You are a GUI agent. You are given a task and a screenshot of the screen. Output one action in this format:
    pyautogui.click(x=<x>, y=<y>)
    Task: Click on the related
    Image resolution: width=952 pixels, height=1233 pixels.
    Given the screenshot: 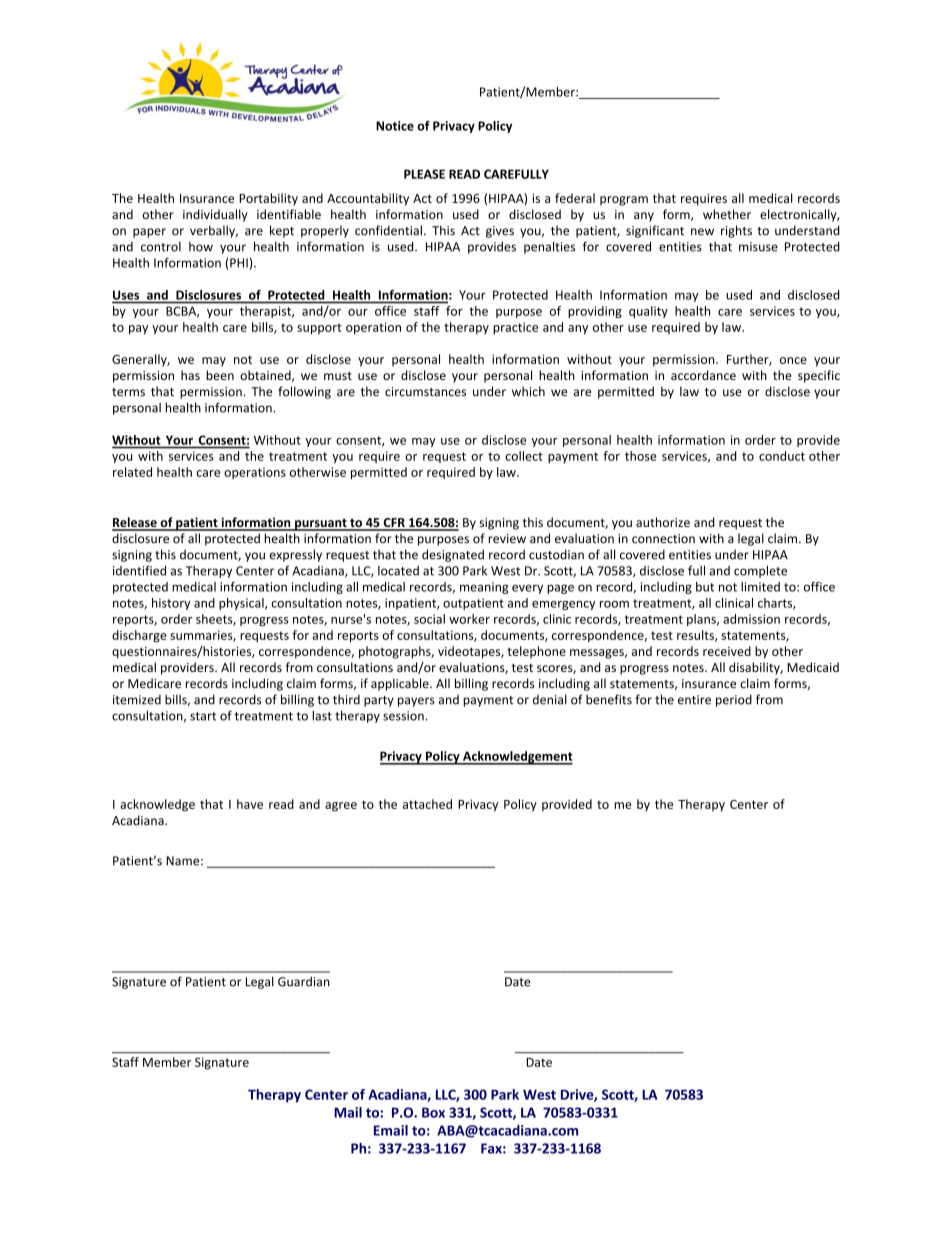 What is the action you would take?
    pyautogui.click(x=132, y=472)
